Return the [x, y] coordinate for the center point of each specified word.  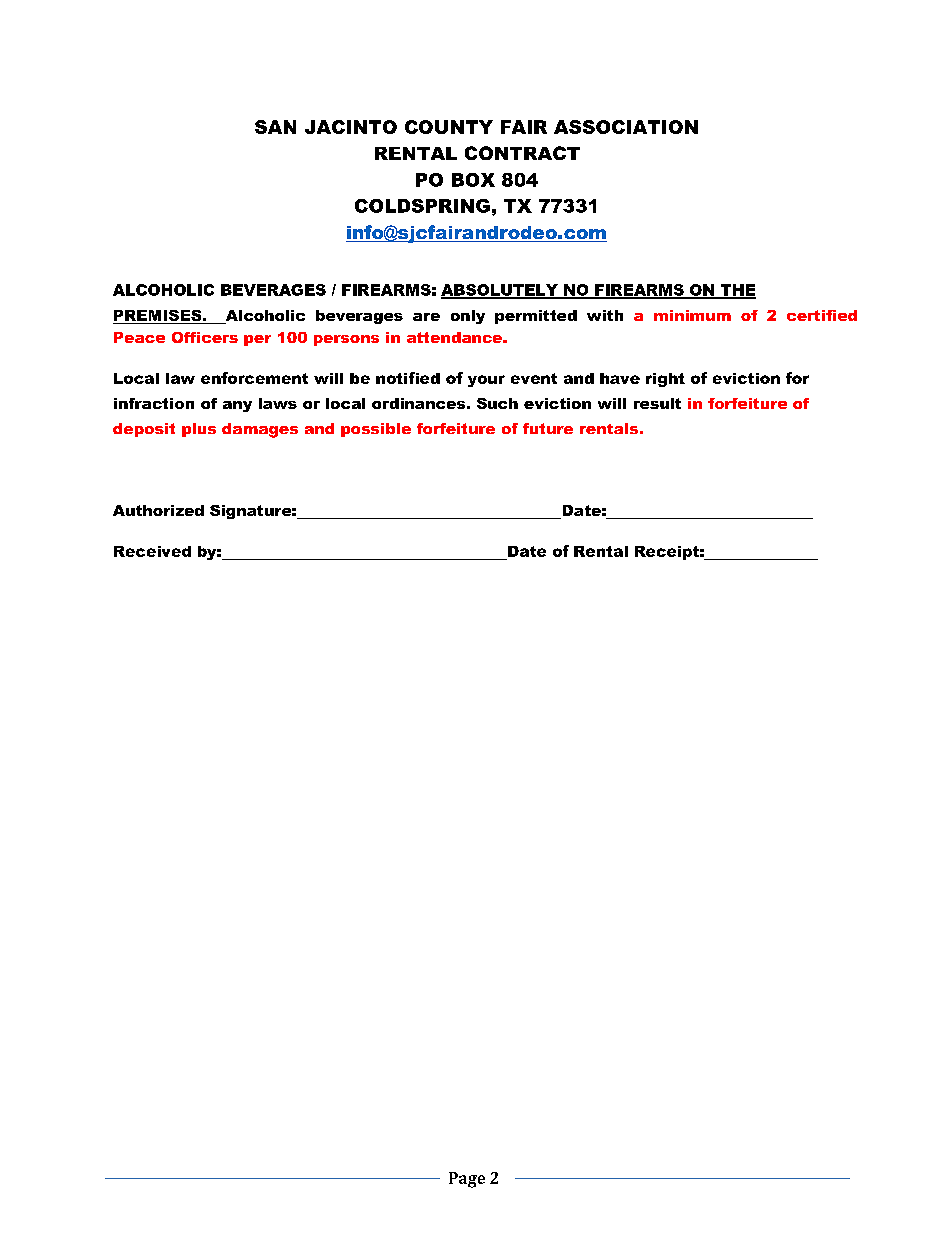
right [665, 380]
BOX [473, 180]
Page [467, 1180]
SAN [275, 127]
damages [260, 430]
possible [376, 430]
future [548, 428]
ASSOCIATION [626, 127]
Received [152, 551]
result [657, 403]
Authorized [158, 510]
